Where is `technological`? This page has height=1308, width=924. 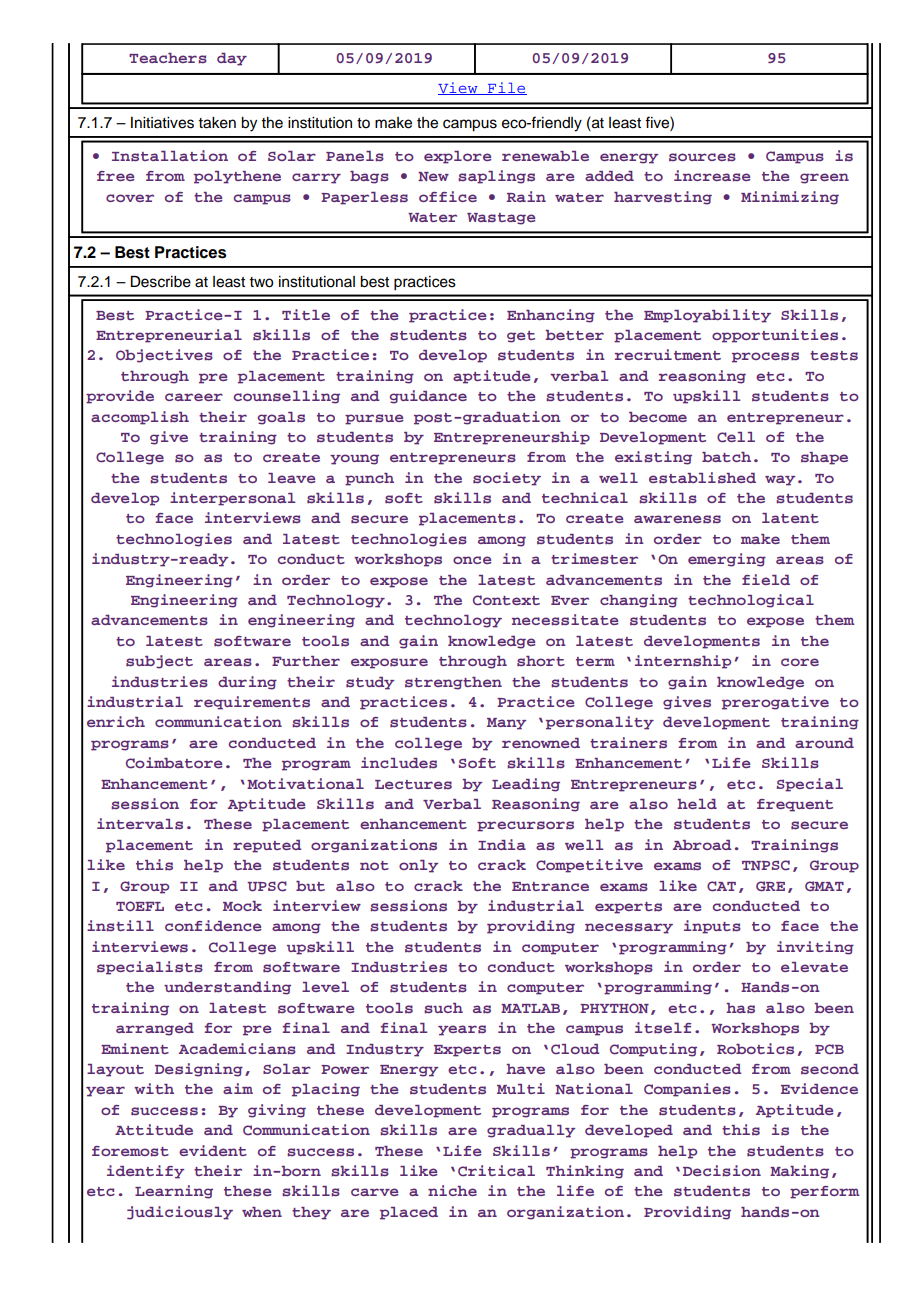 technological is located at coordinates (751, 601).
